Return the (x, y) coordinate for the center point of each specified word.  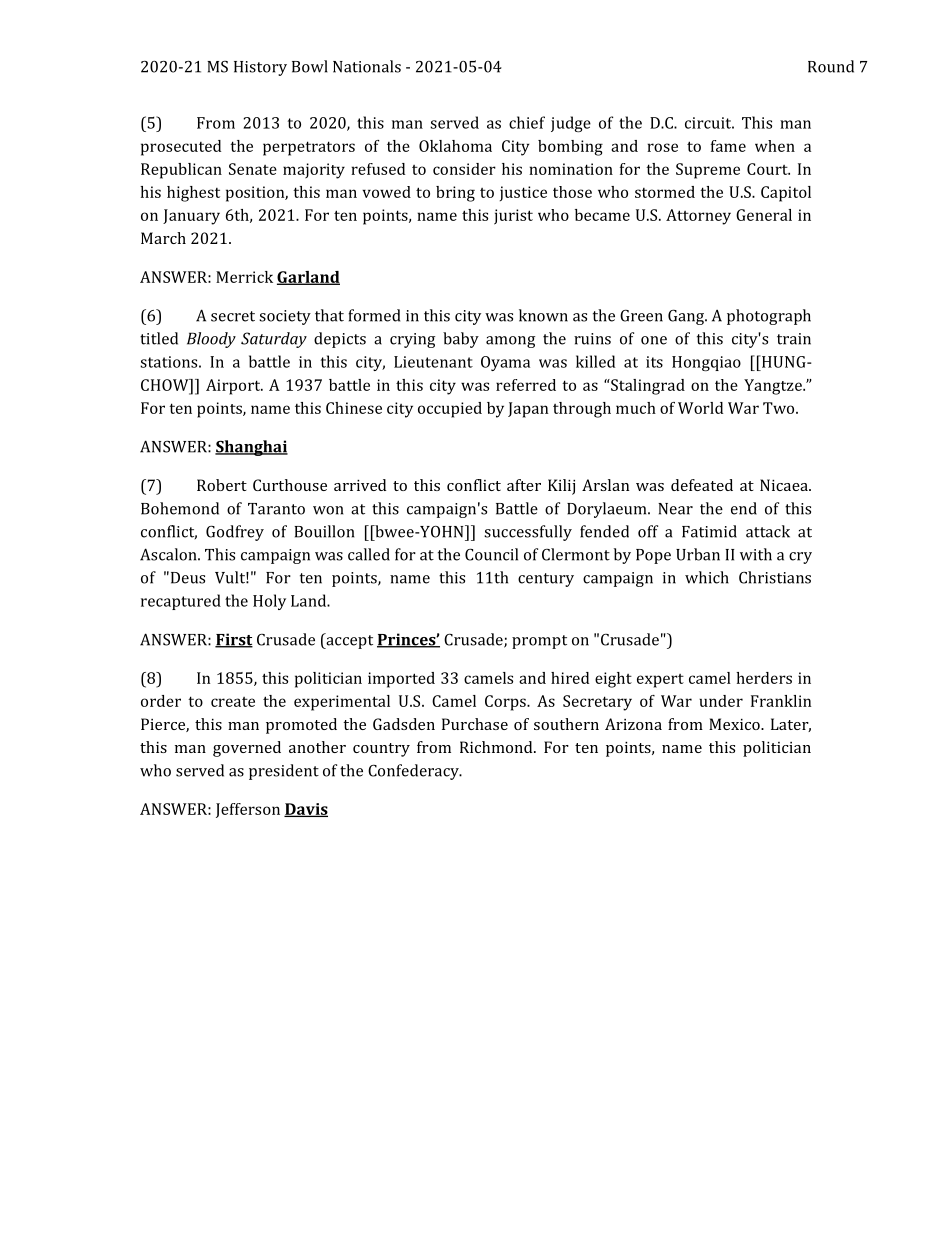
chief (527, 122)
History (260, 68)
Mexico (735, 724)
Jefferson (248, 810)
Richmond (497, 747)
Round (831, 66)
